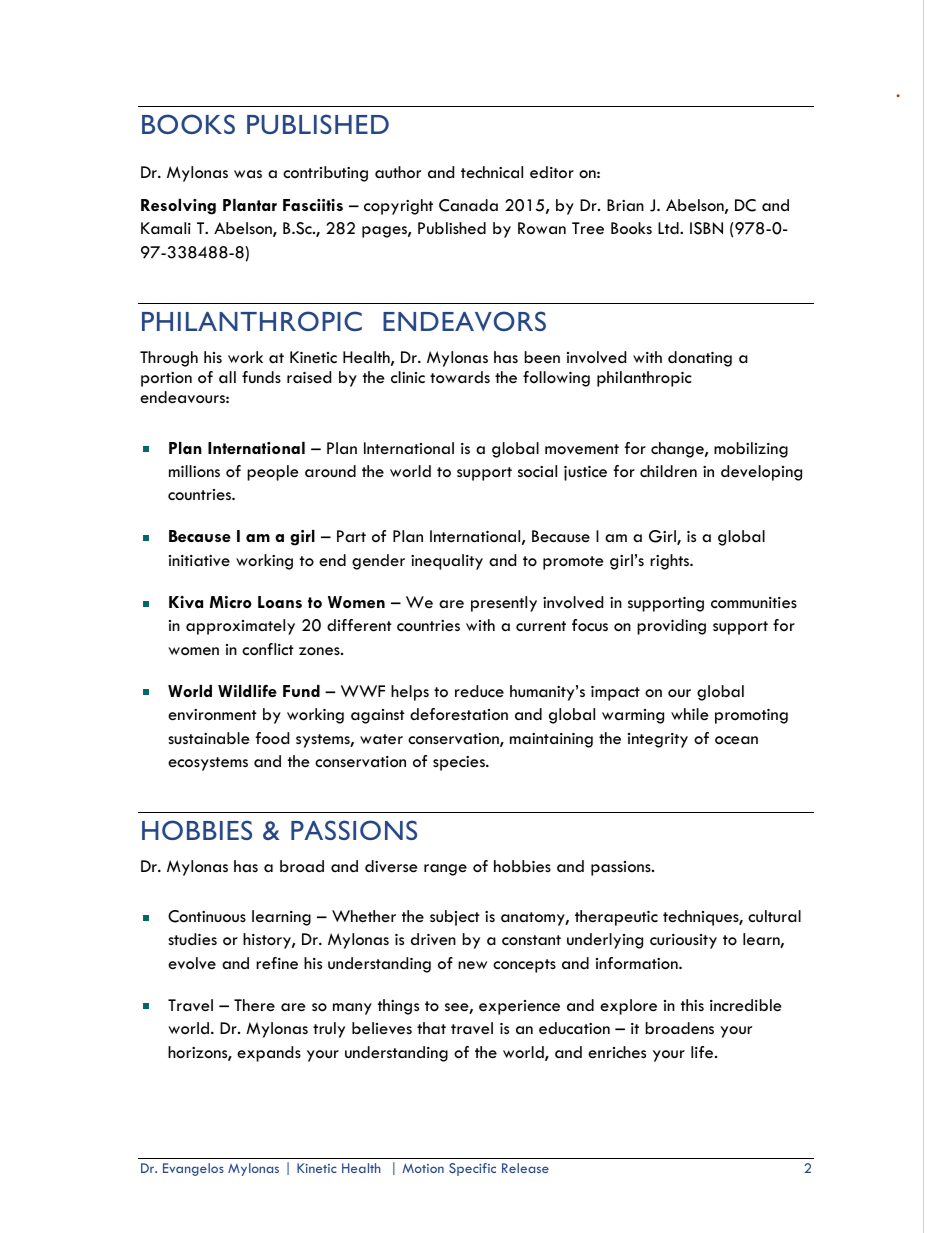 The height and width of the image is (1233, 952). I want to click on conflict, so click(268, 649).
